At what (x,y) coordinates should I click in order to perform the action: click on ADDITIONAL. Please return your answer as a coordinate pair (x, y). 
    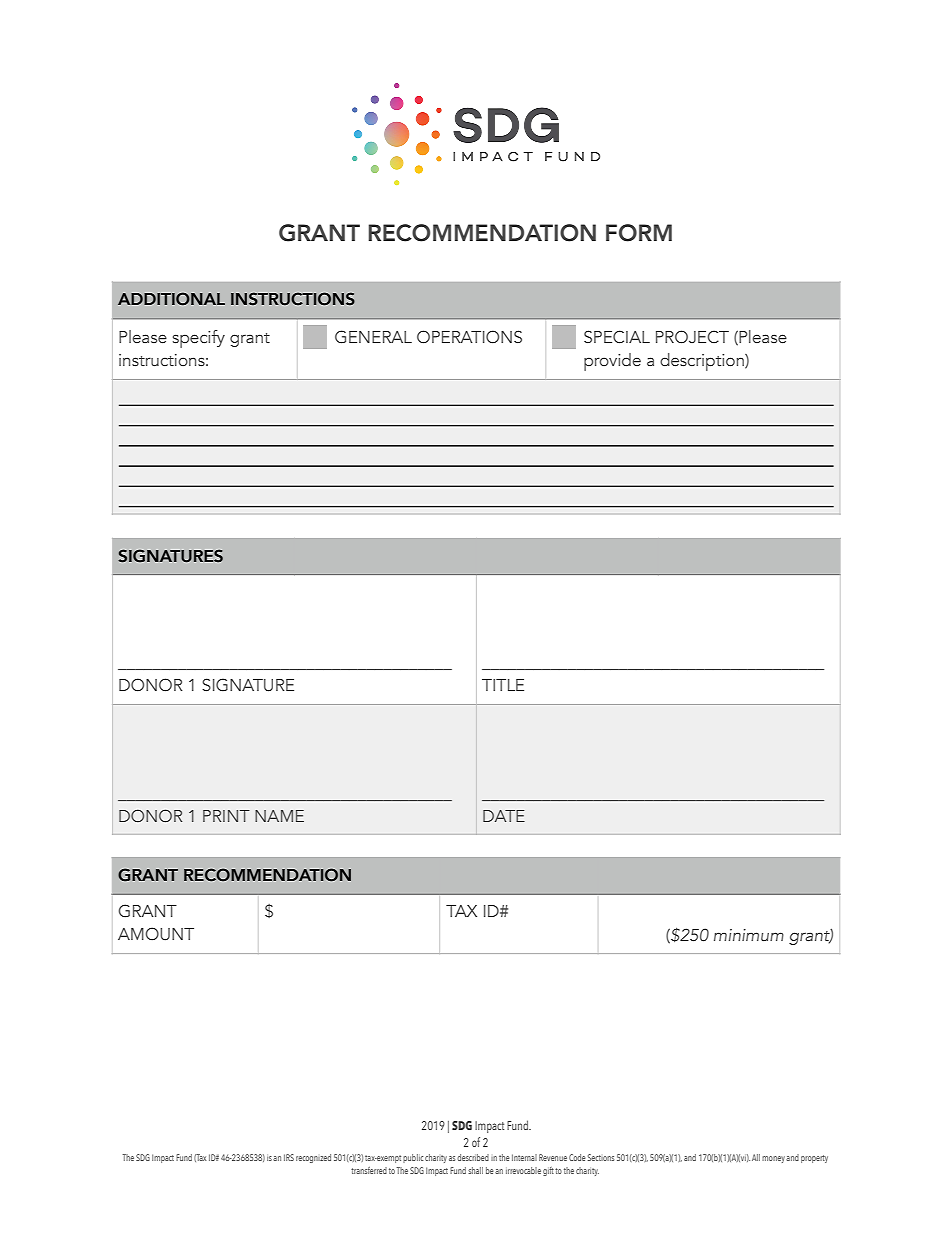
    Looking at the image, I should click on (171, 299).
